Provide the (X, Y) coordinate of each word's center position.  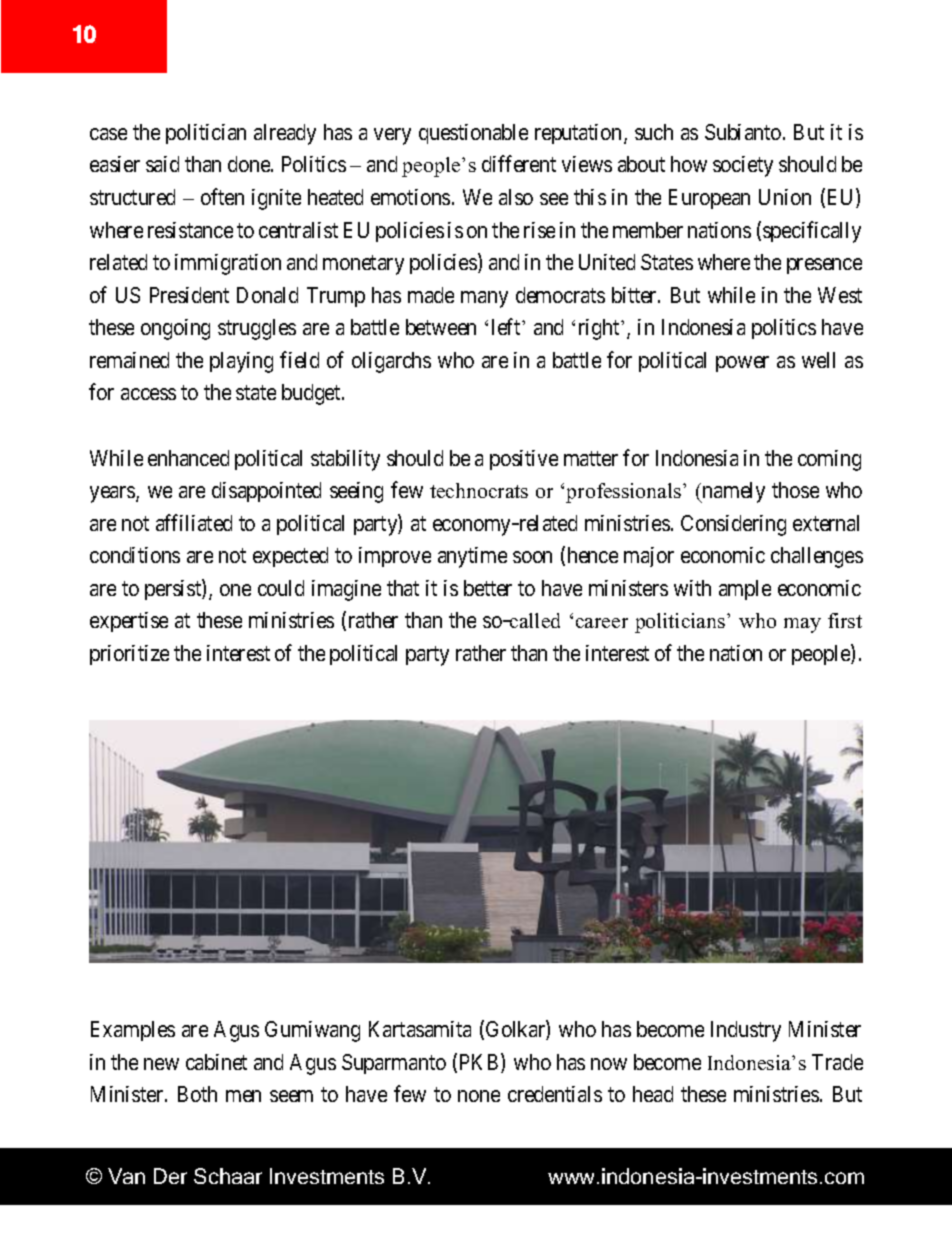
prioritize (129, 655)
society (743, 166)
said (162, 164)
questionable (473, 134)
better (488, 588)
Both (197, 1094)
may (802, 625)
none (479, 1096)
